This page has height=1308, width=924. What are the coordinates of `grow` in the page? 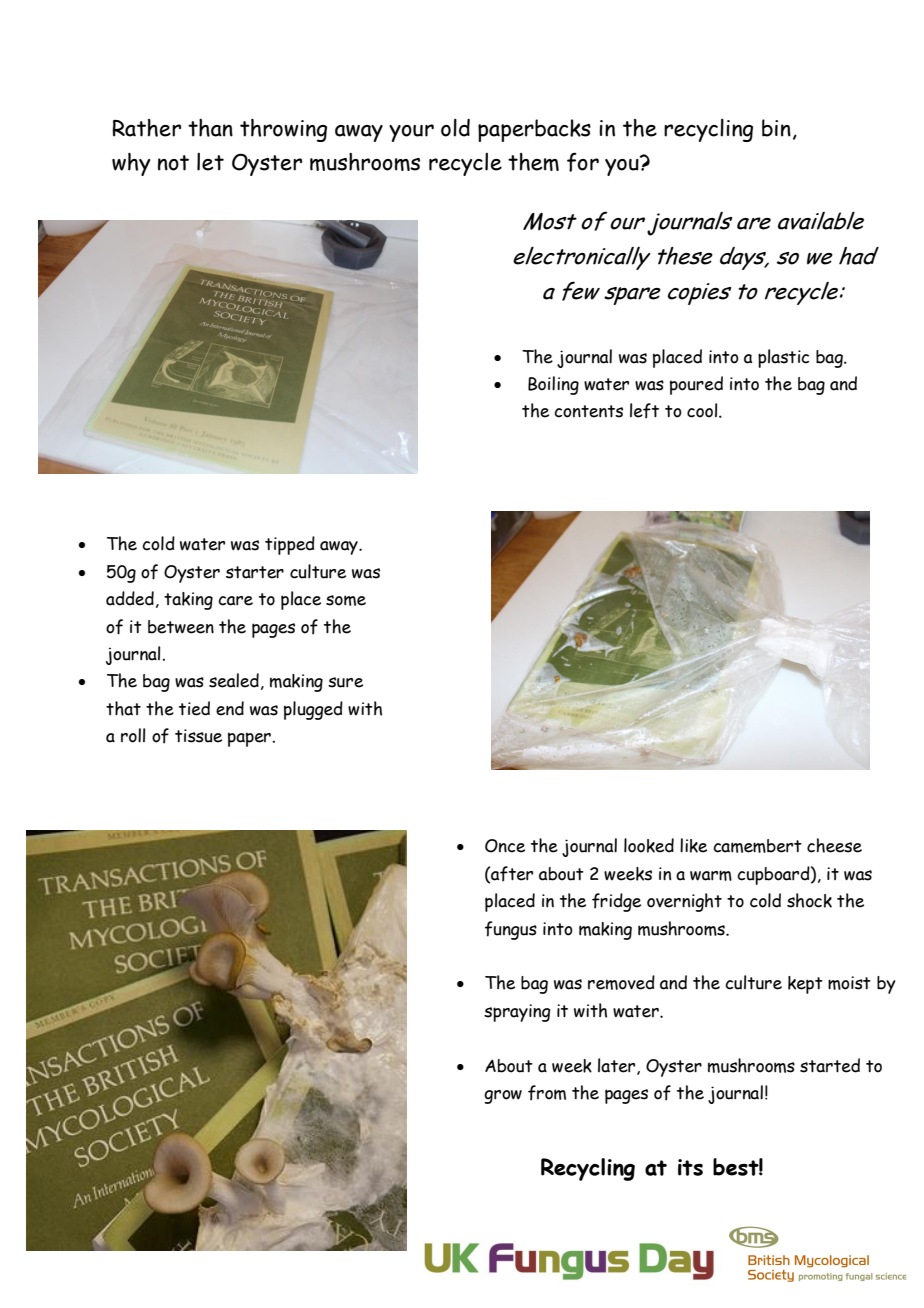 It's located at (503, 1097).
